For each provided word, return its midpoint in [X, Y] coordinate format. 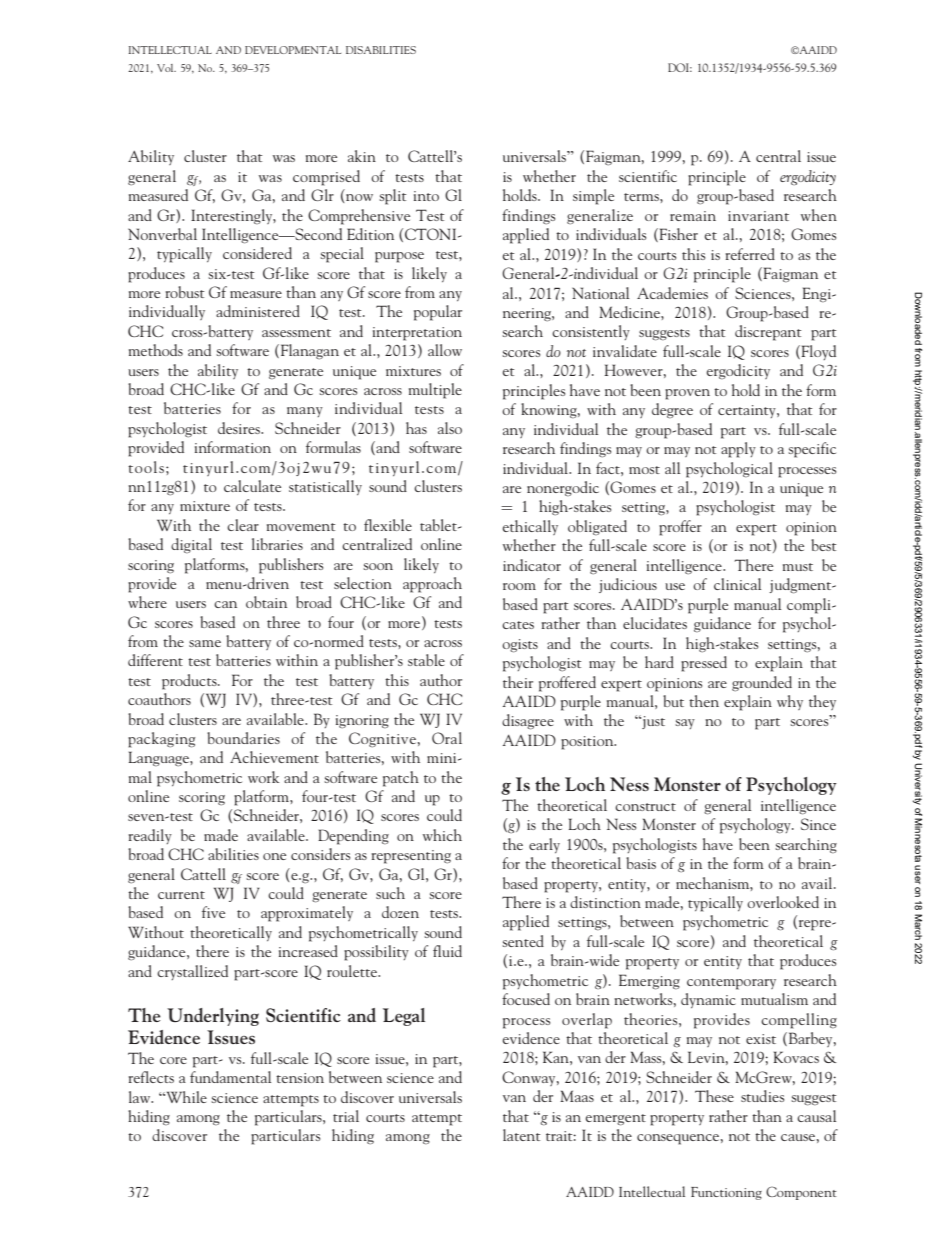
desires [240, 428]
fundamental [230, 1077]
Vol [166, 68]
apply [738, 450]
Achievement [274, 757]
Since [818, 824]
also [450, 428]
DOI [680, 67]
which [442, 835]
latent [521, 1135]
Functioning [726, 1193]
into [426, 196]
